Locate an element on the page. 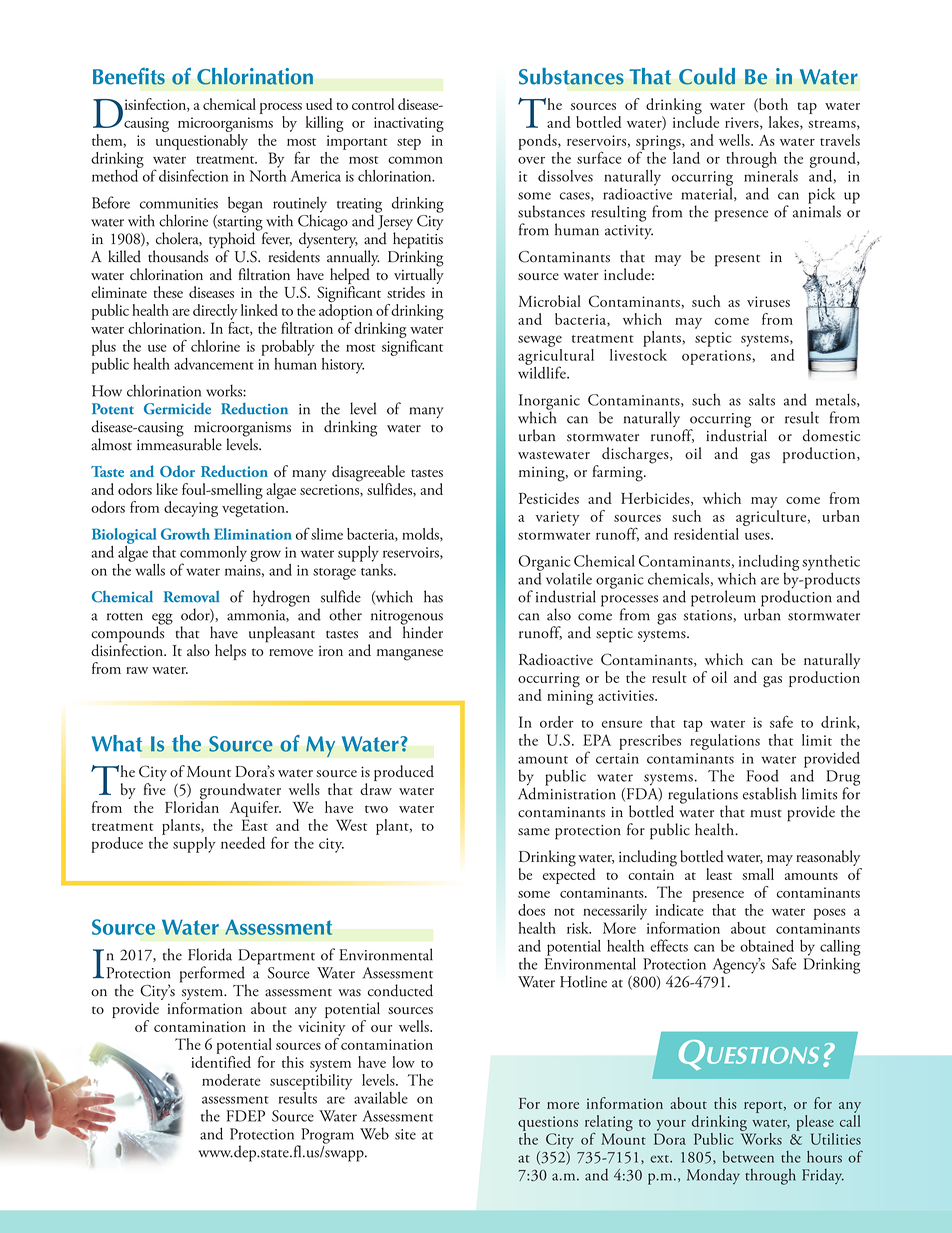 This page has height=1233, width=952. hinder is located at coordinates (422, 631).
